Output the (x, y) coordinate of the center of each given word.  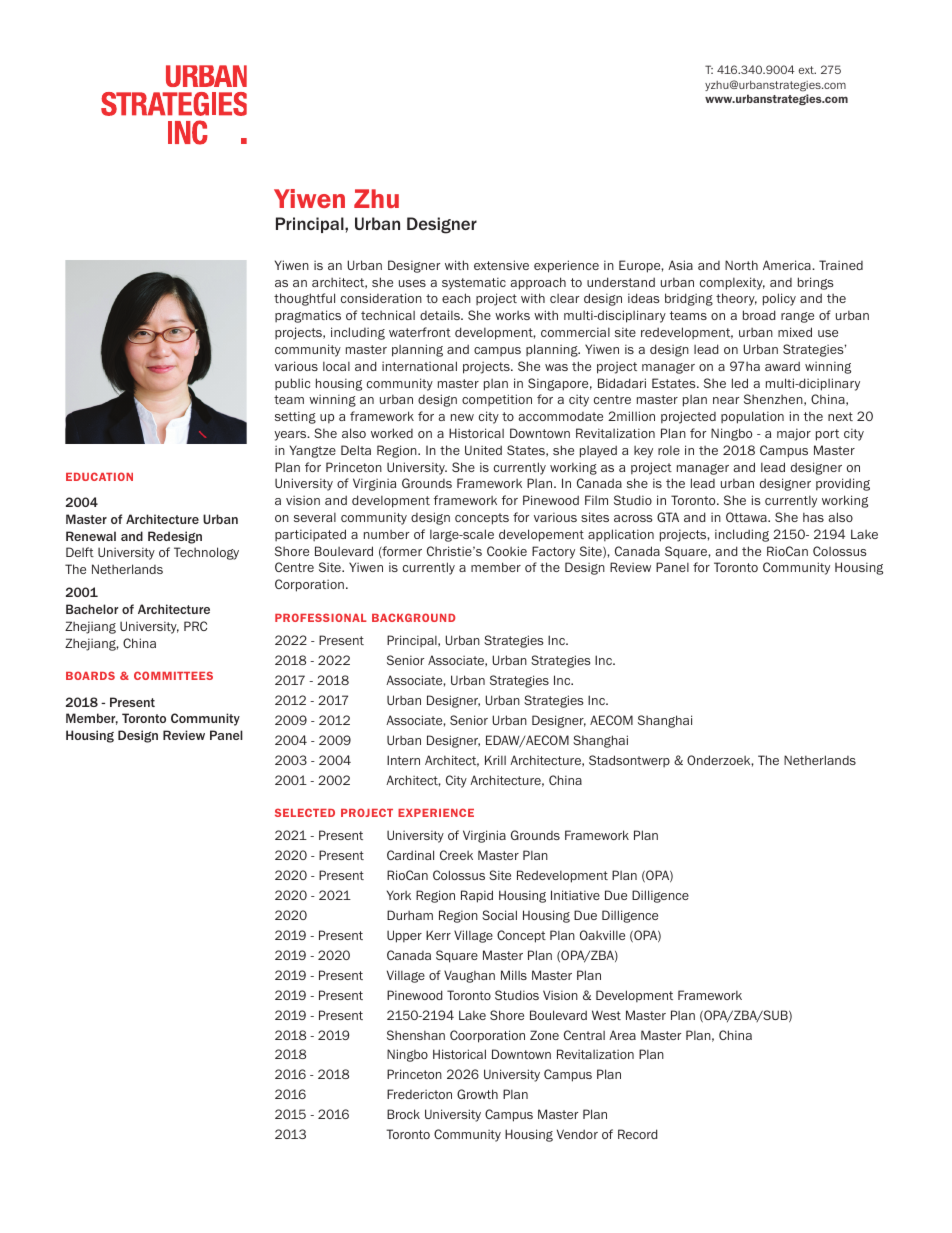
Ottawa (747, 517)
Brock (403, 1114)
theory (736, 299)
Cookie (507, 551)
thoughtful (304, 299)
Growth (477, 1094)
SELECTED (305, 812)
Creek (456, 855)
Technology (206, 553)
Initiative (575, 895)
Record (638, 1134)
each (456, 298)
